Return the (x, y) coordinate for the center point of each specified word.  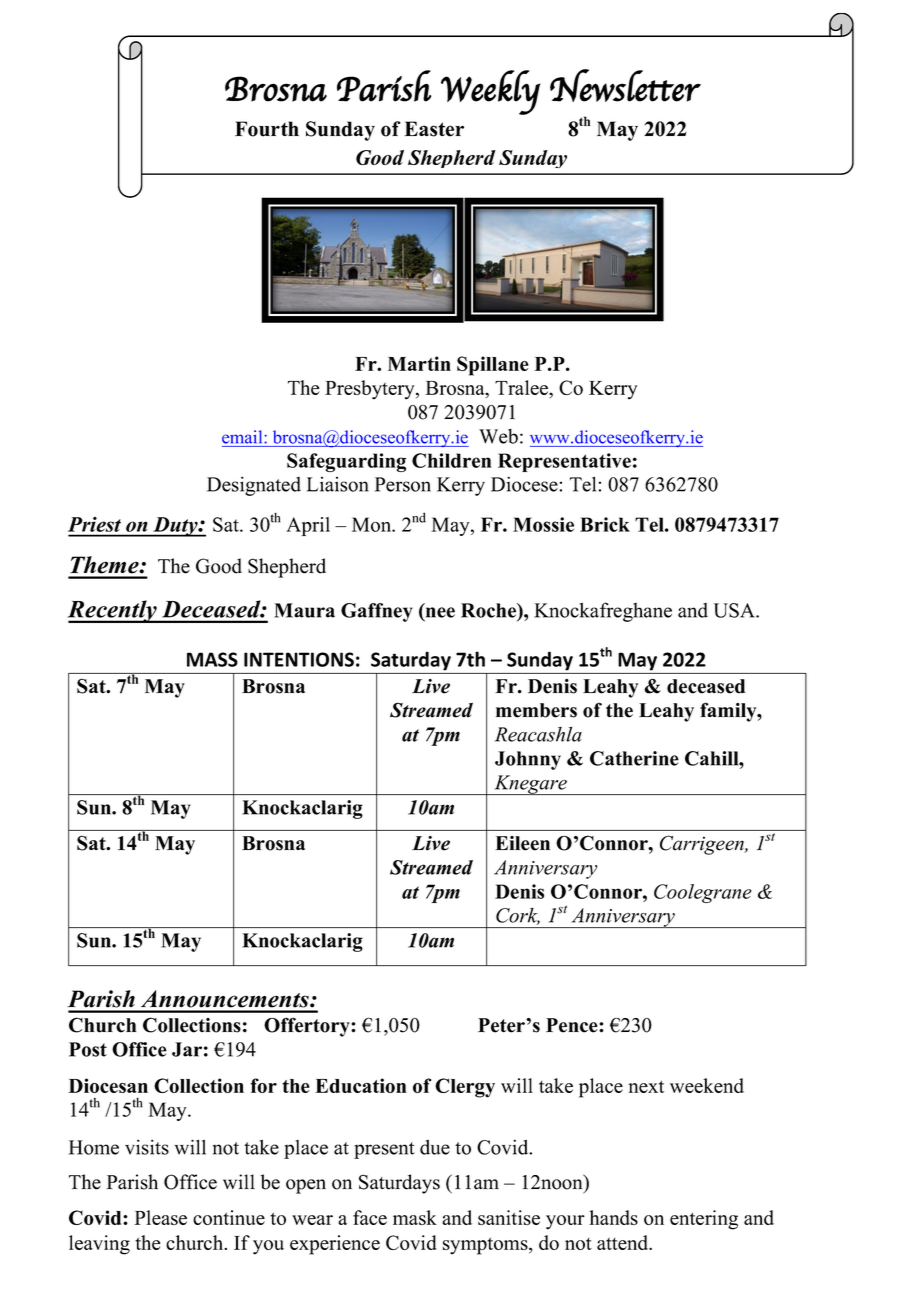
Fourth (267, 129)
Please (160, 1217)
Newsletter (625, 85)
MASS (212, 659)
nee (439, 613)
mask (415, 1217)
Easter (434, 129)
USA (735, 610)
